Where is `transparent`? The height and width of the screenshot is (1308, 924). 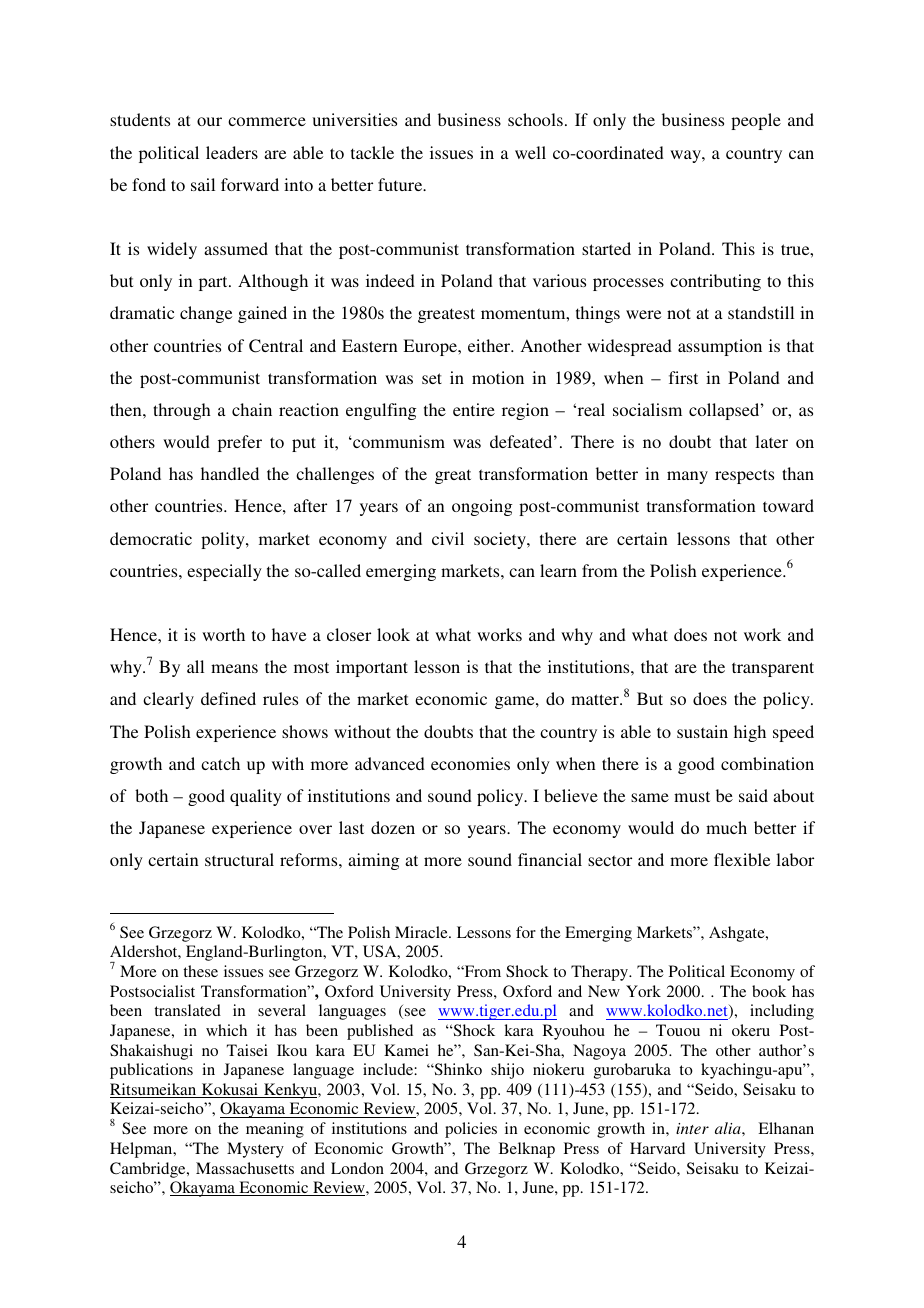
transparent is located at coordinates (773, 669).
